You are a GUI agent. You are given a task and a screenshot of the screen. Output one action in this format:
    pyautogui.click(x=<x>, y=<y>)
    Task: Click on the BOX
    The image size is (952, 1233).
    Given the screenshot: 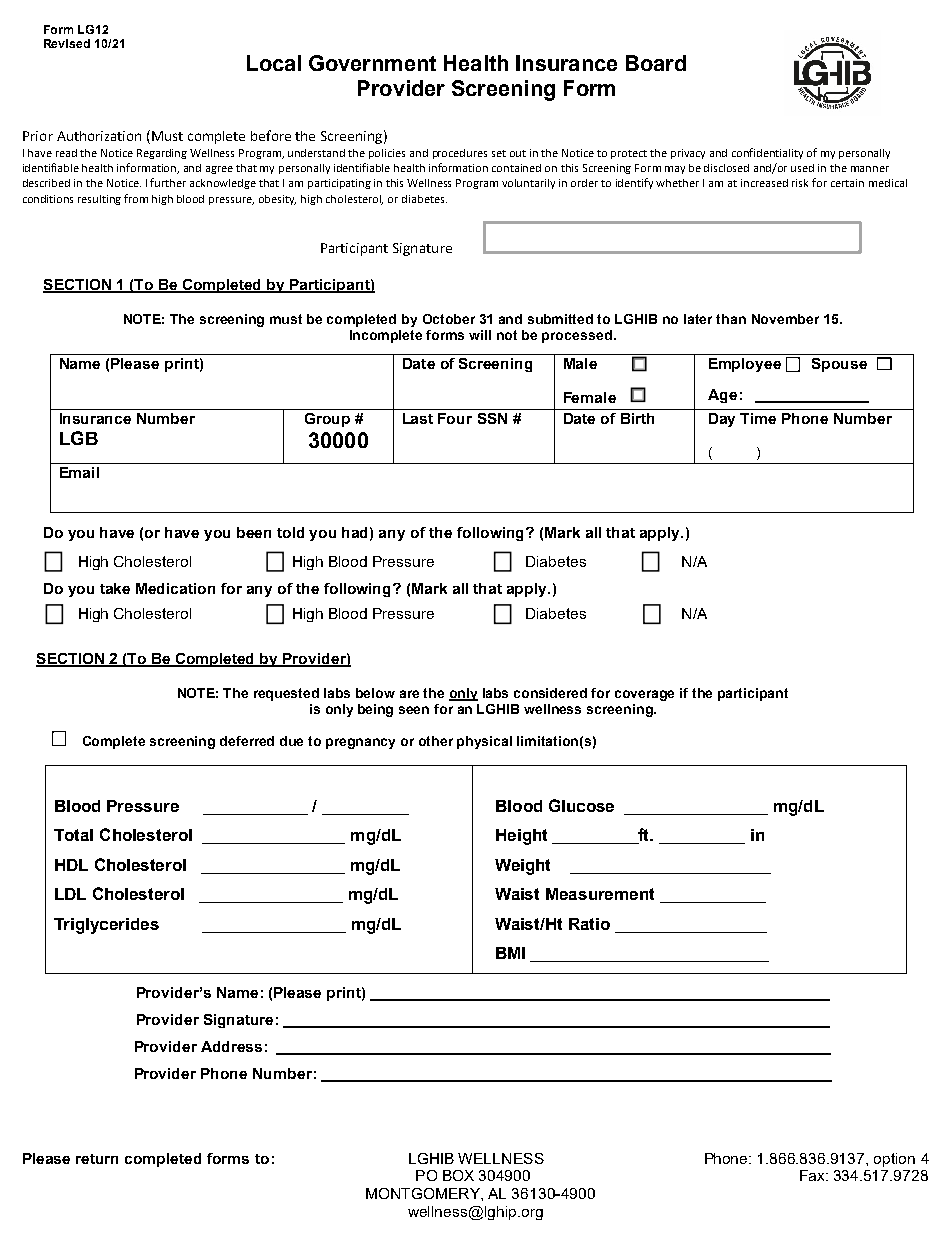 What is the action you would take?
    pyautogui.click(x=458, y=1175)
